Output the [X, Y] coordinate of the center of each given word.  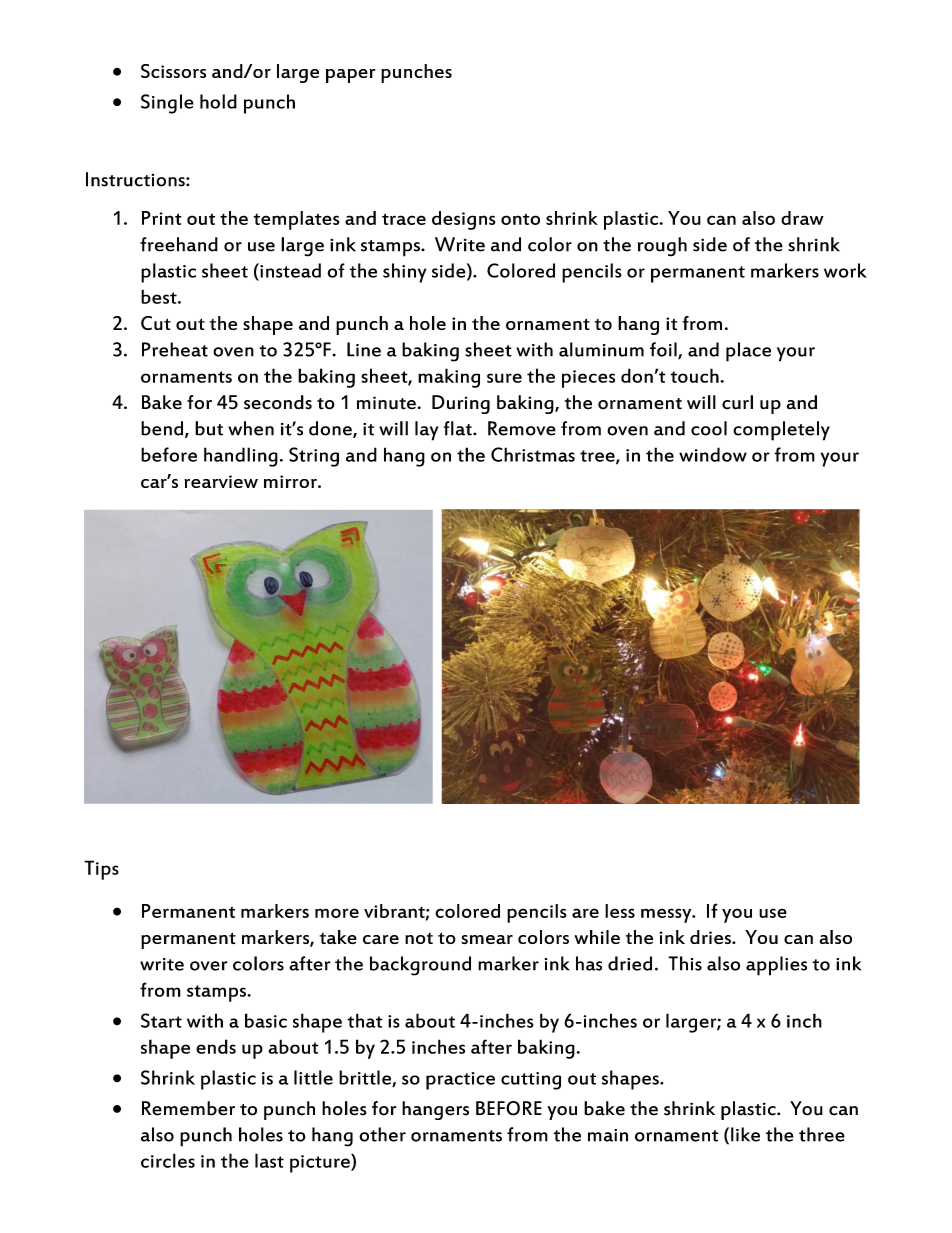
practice [460, 1081]
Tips [101, 870]
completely [781, 431]
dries [711, 937]
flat [459, 428]
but [209, 428]
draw [802, 218]
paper [350, 76]
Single [167, 104]
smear [487, 939]
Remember [188, 1108]
